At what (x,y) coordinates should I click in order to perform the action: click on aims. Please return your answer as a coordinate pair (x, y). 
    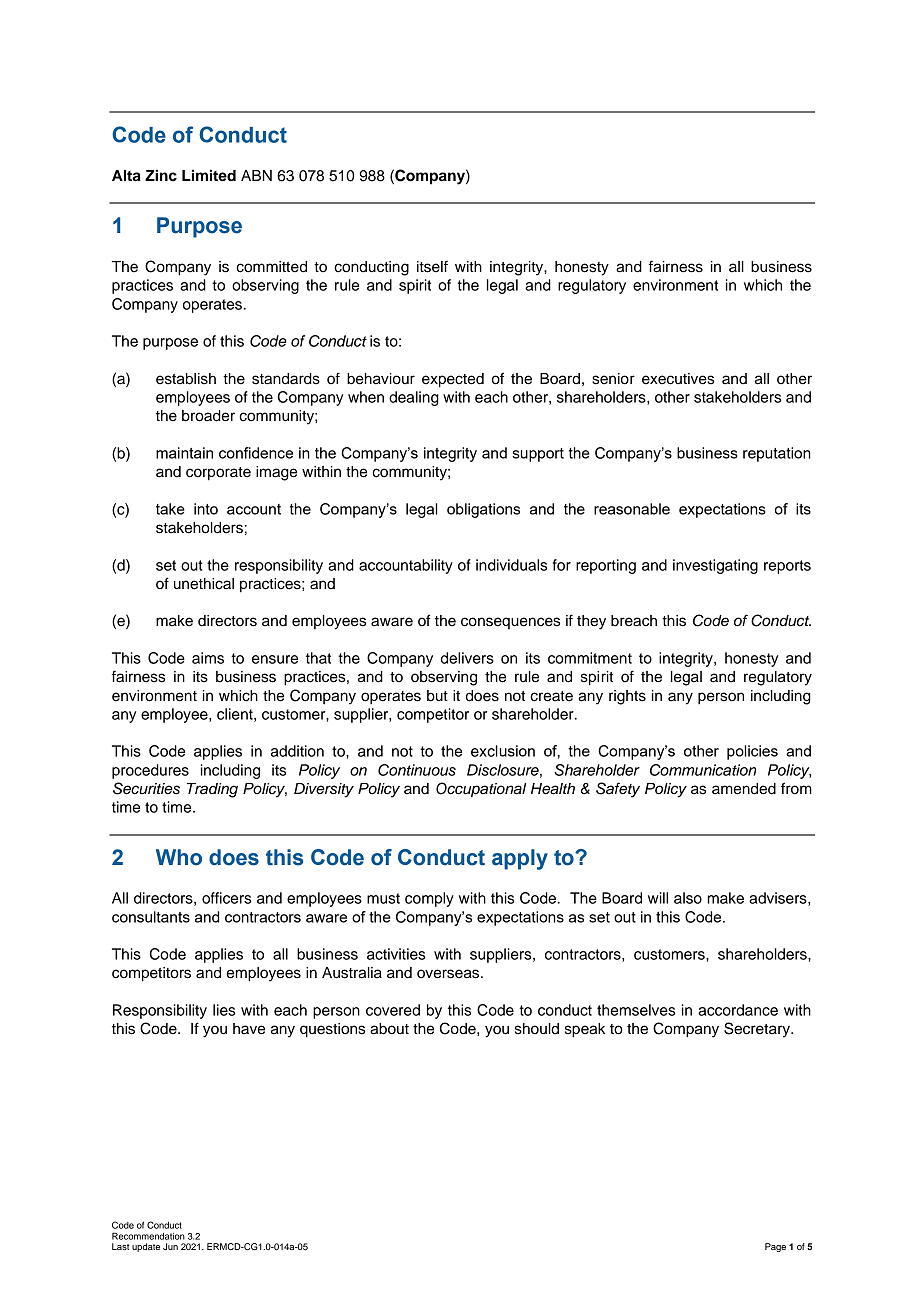
    Looking at the image, I should click on (208, 658).
